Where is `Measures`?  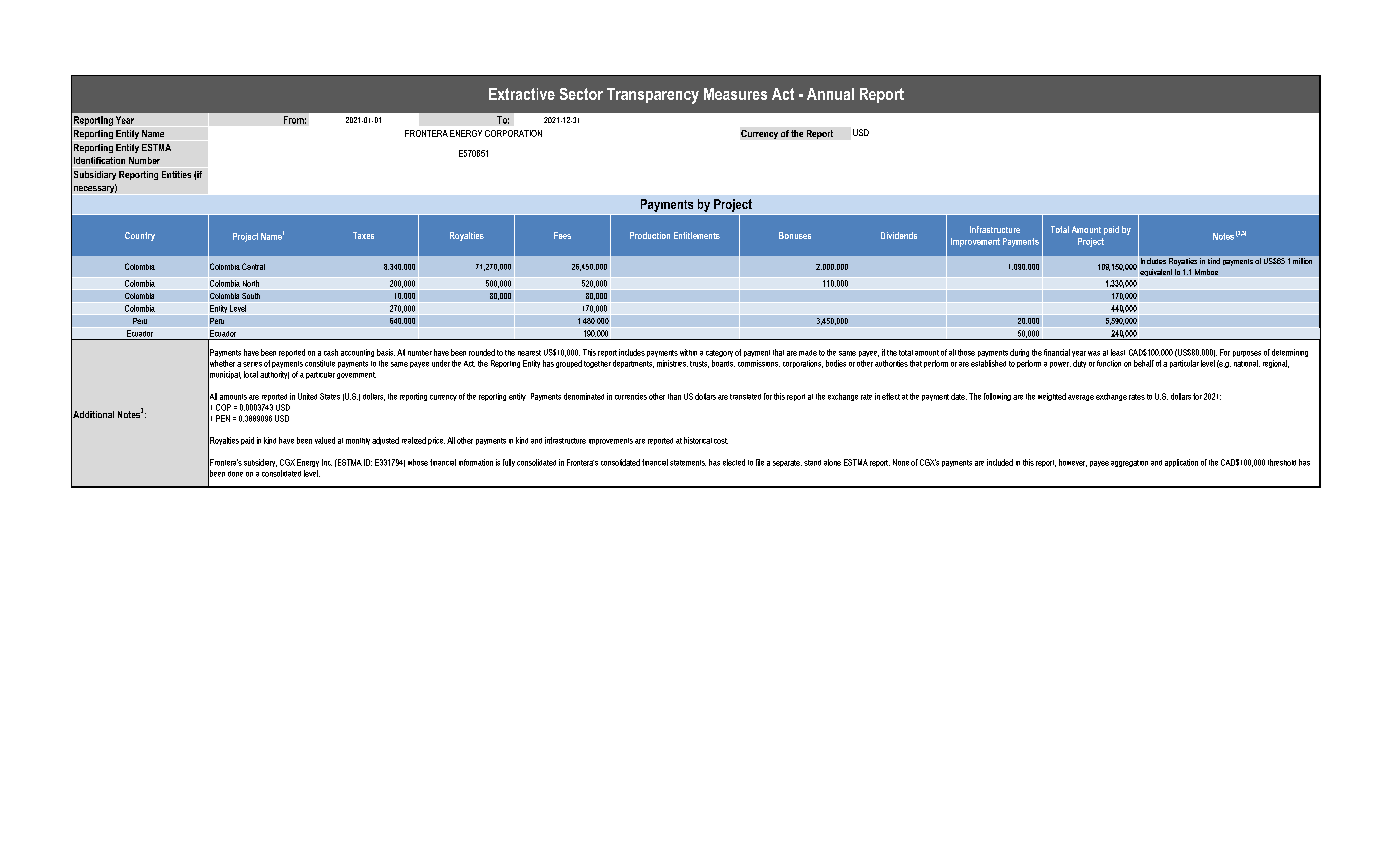
Measures is located at coordinates (735, 94).
